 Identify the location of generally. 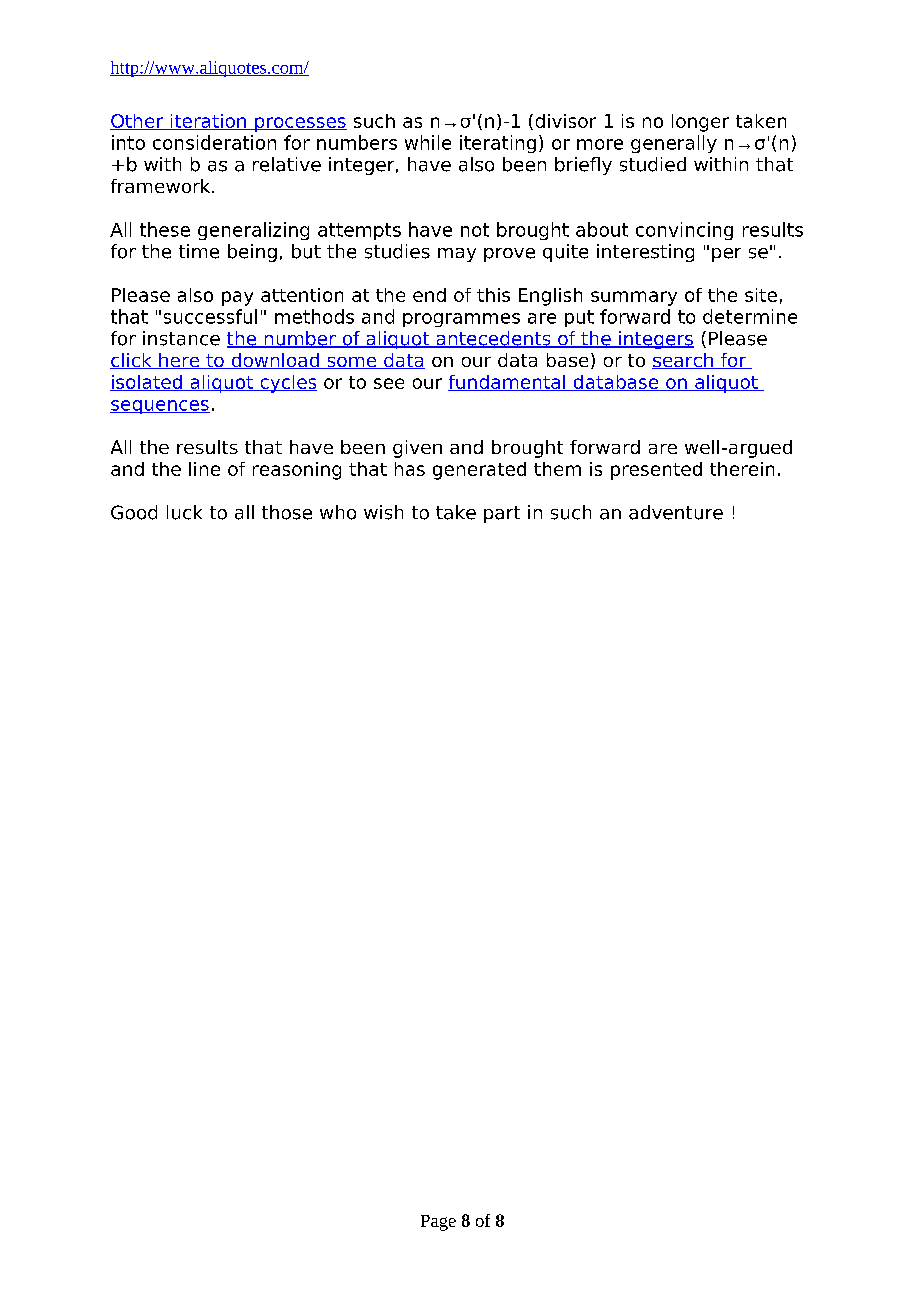
(674, 144).
